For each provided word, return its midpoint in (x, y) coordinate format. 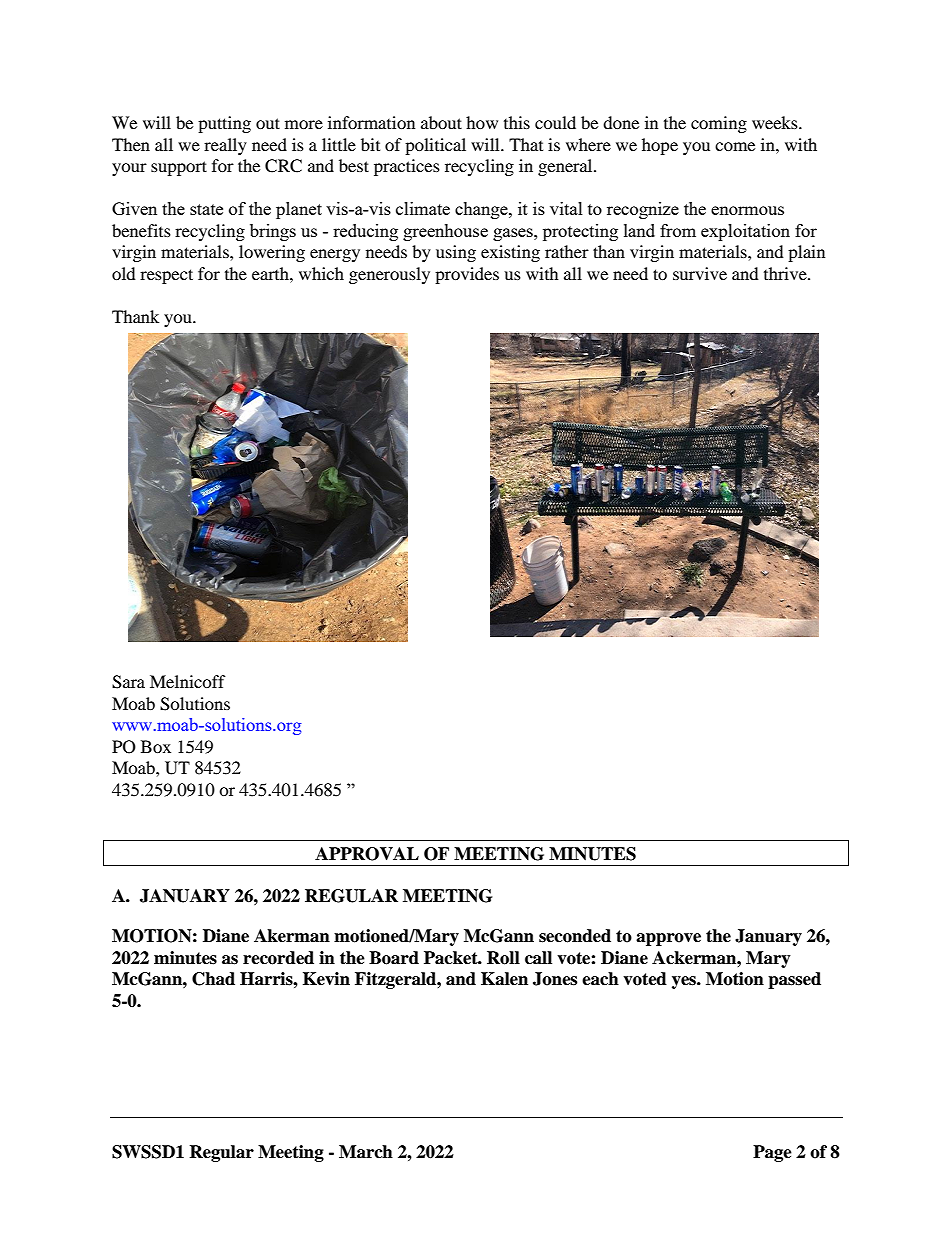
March (366, 1152)
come (735, 146)
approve (668, 939)
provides (467, 275)
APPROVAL (367, 854)
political (435, 146)
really (225, 146)
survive (700, 273)
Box (156, 746)
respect (166, 276)
